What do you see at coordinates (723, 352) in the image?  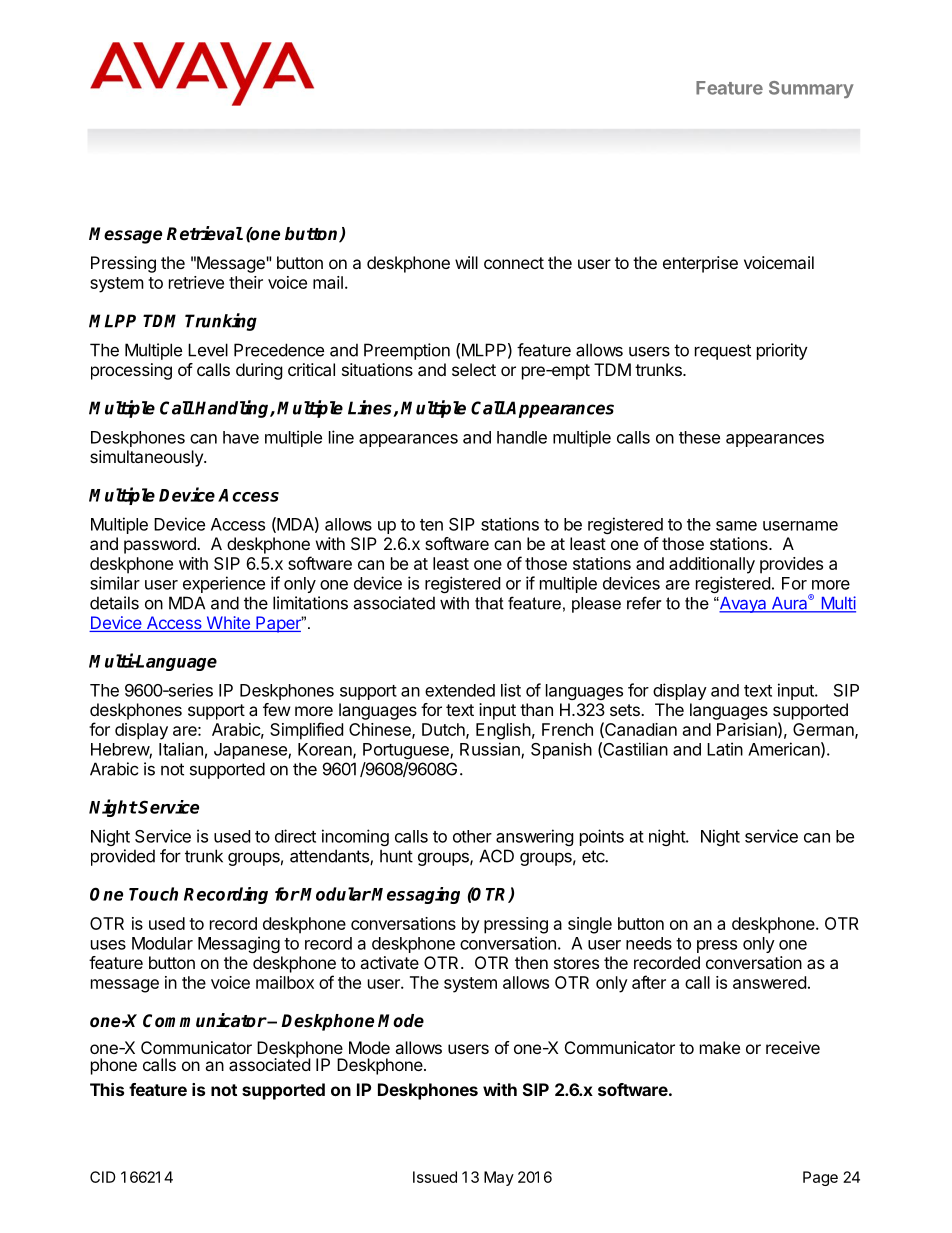 I see `request` at bounding box center [723, 352].
